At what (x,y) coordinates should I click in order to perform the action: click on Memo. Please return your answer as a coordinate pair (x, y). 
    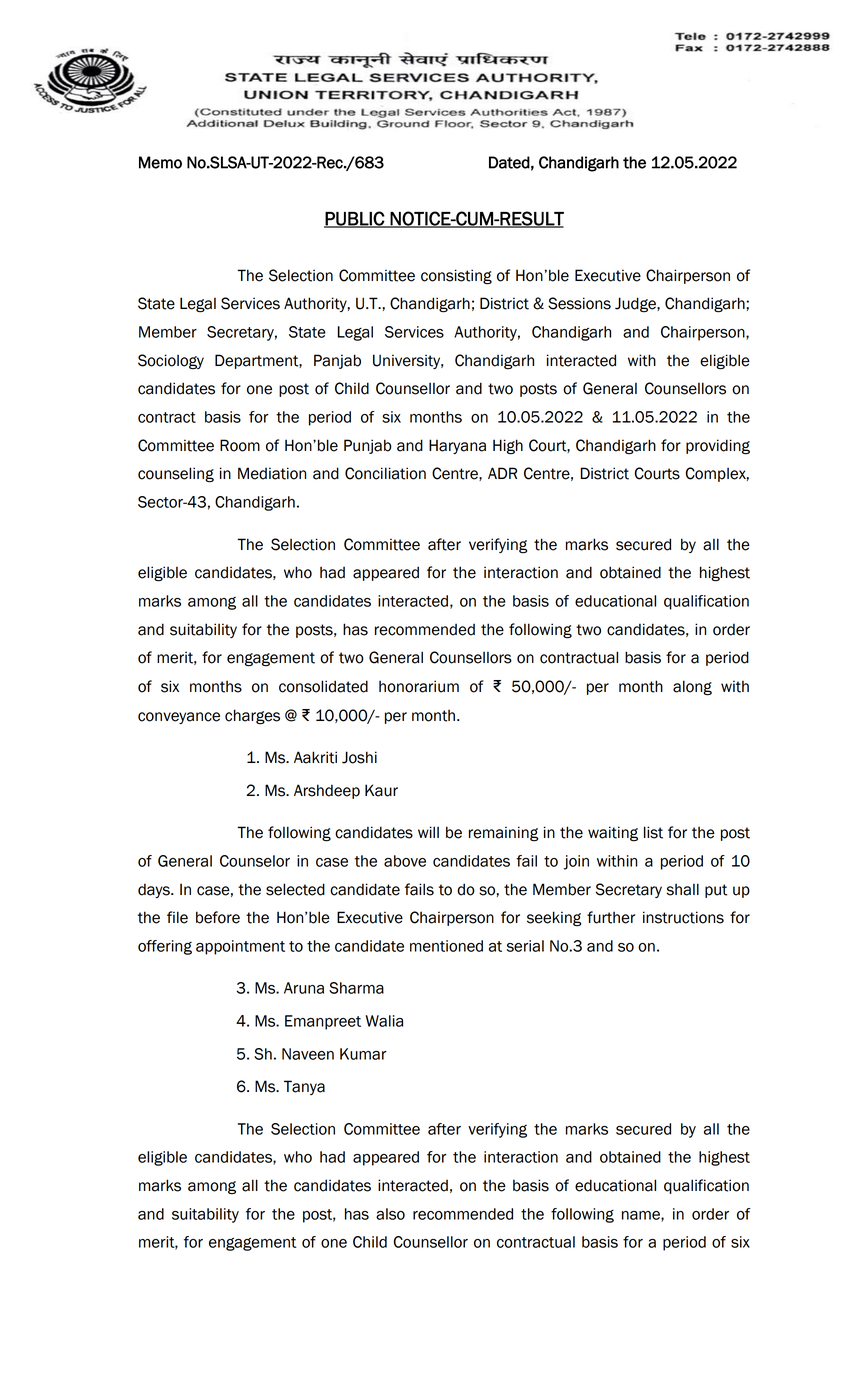
    Looking at the image, I should click on (160, 162).
